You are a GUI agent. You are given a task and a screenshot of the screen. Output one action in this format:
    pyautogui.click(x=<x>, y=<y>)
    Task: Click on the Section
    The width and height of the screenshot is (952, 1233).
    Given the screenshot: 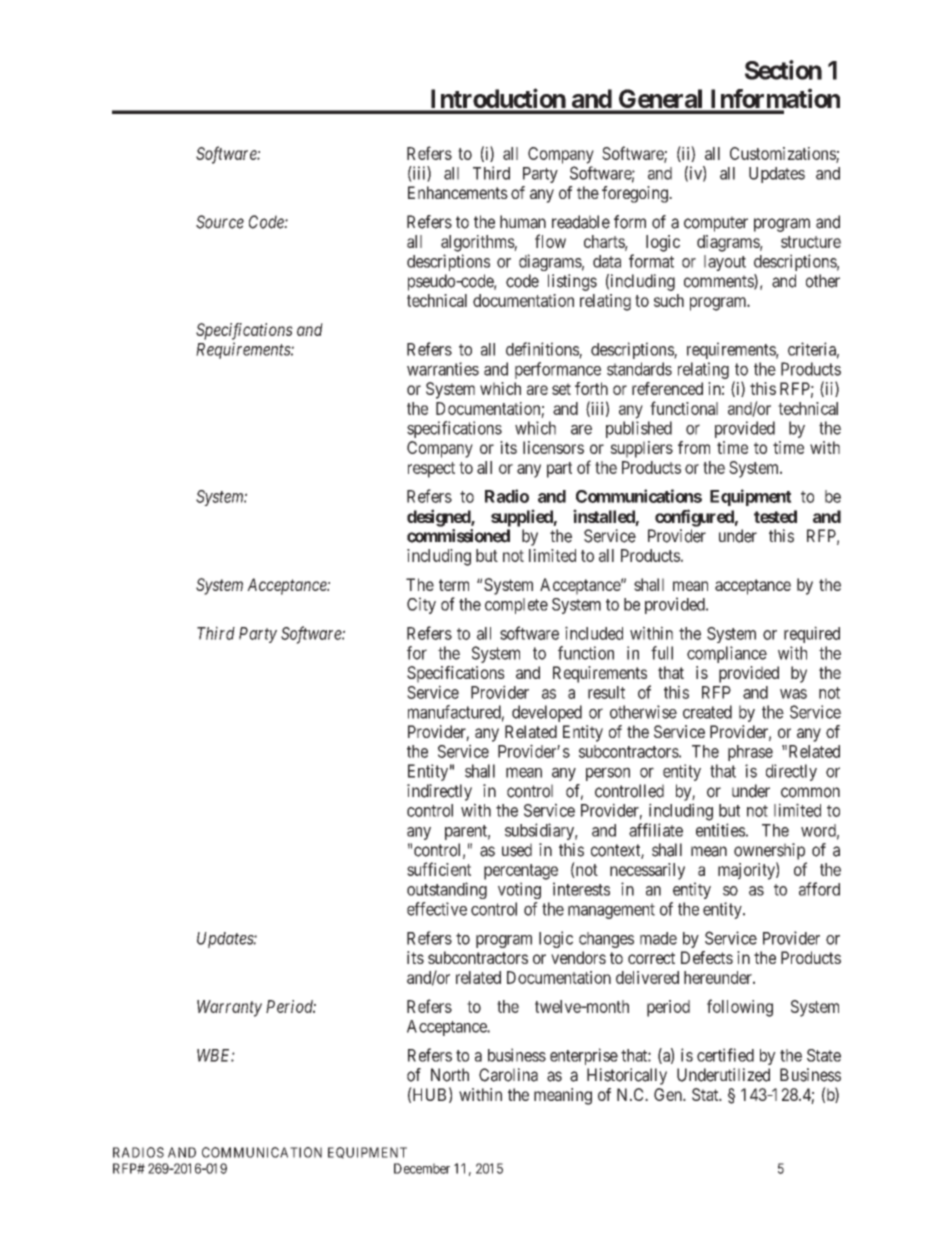 What is the action you would take?
    pyautogui.click(x=783, y=70)
